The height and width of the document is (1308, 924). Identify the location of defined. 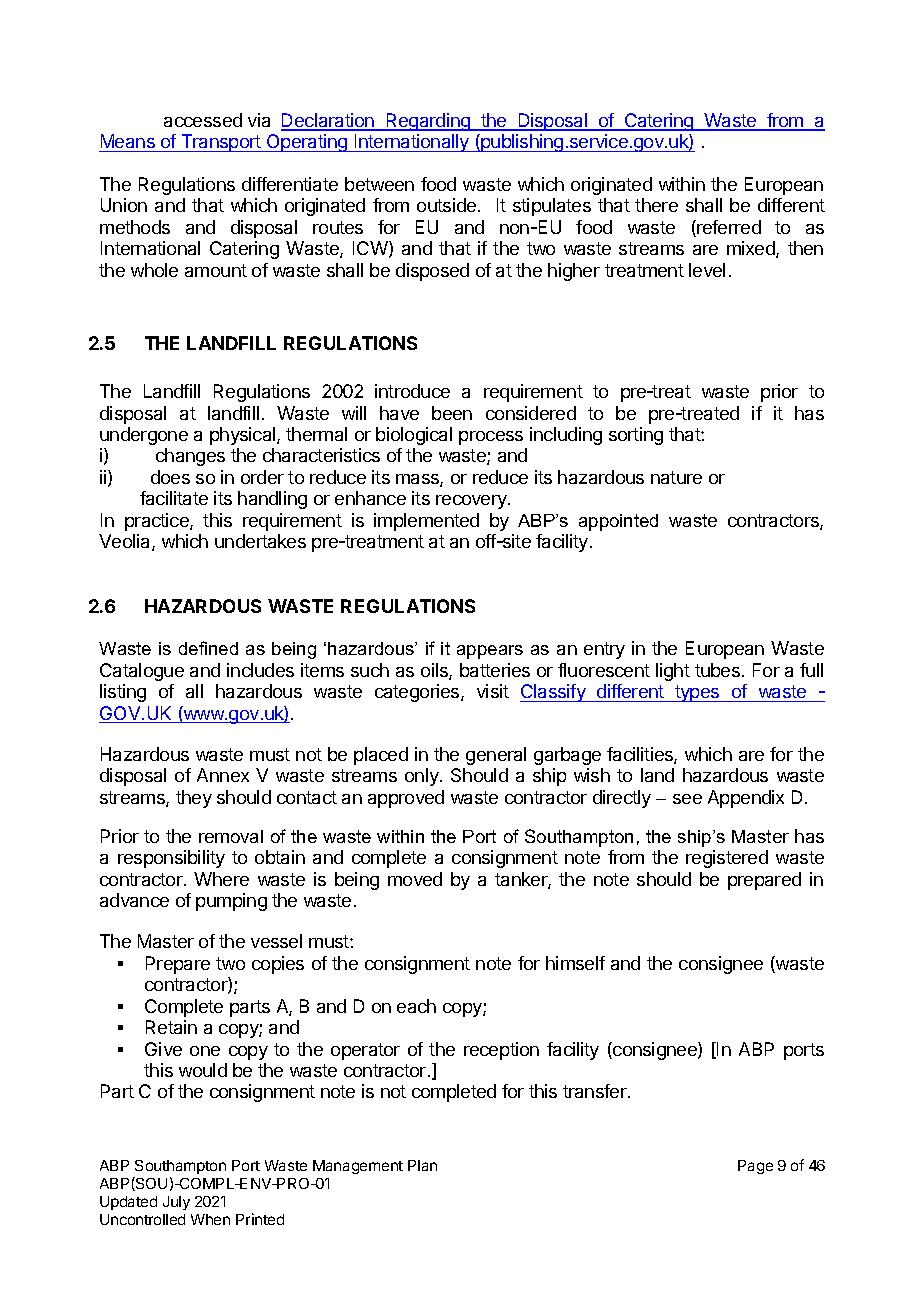
(208, 648).
